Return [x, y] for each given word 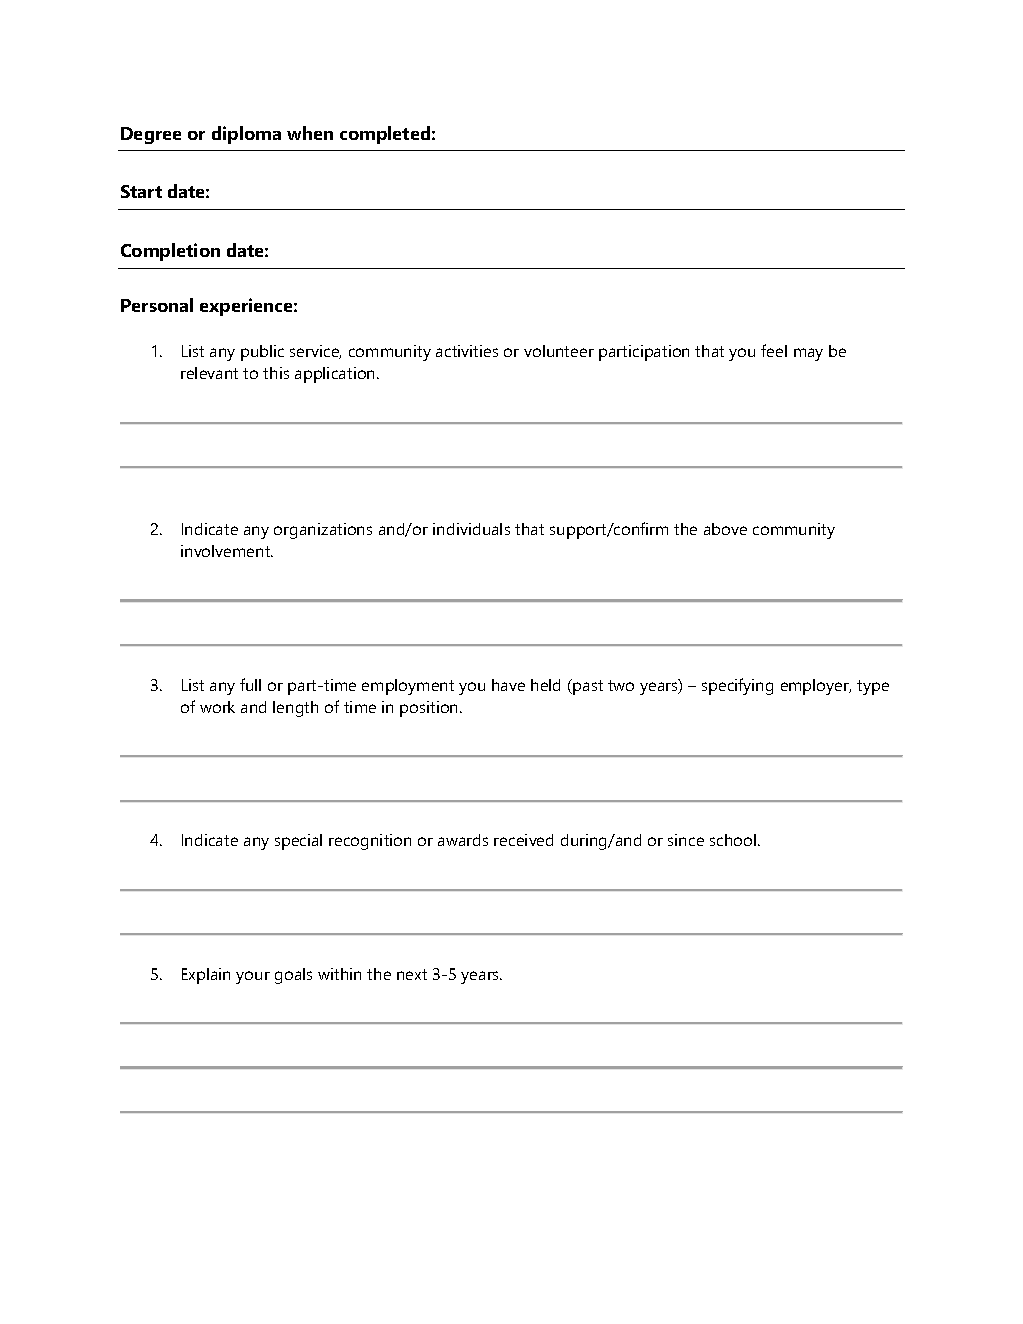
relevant [209, 373]
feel [774, 350]
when [310, 133]
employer [816, 687]
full [250, 684]
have [508, 685]
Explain [206, 976]
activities [467, 351]
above [725, 529]
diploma [246, 135]
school [733, 840]
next [412, 974]
